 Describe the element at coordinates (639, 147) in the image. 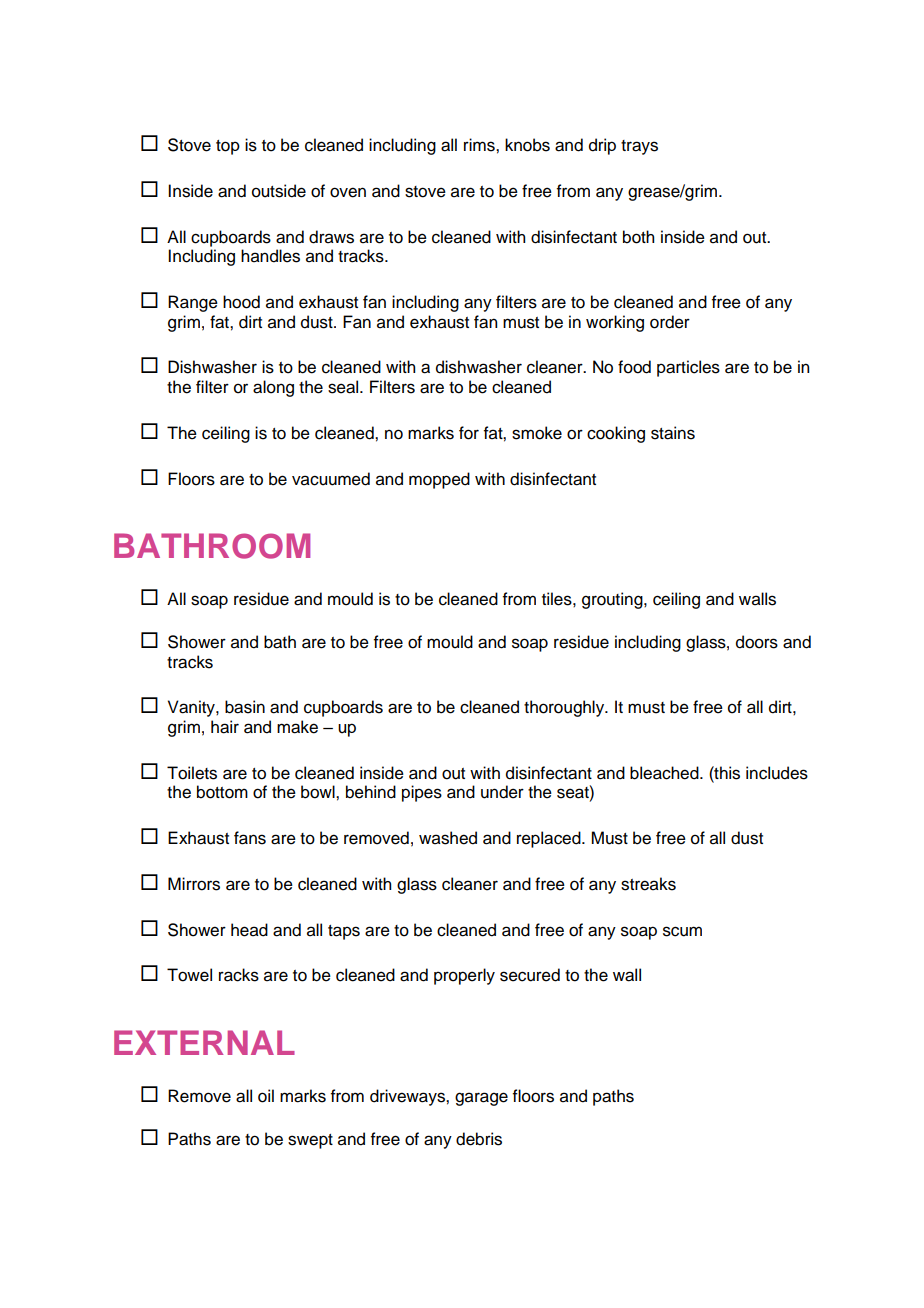

I see `trays` at that location.
